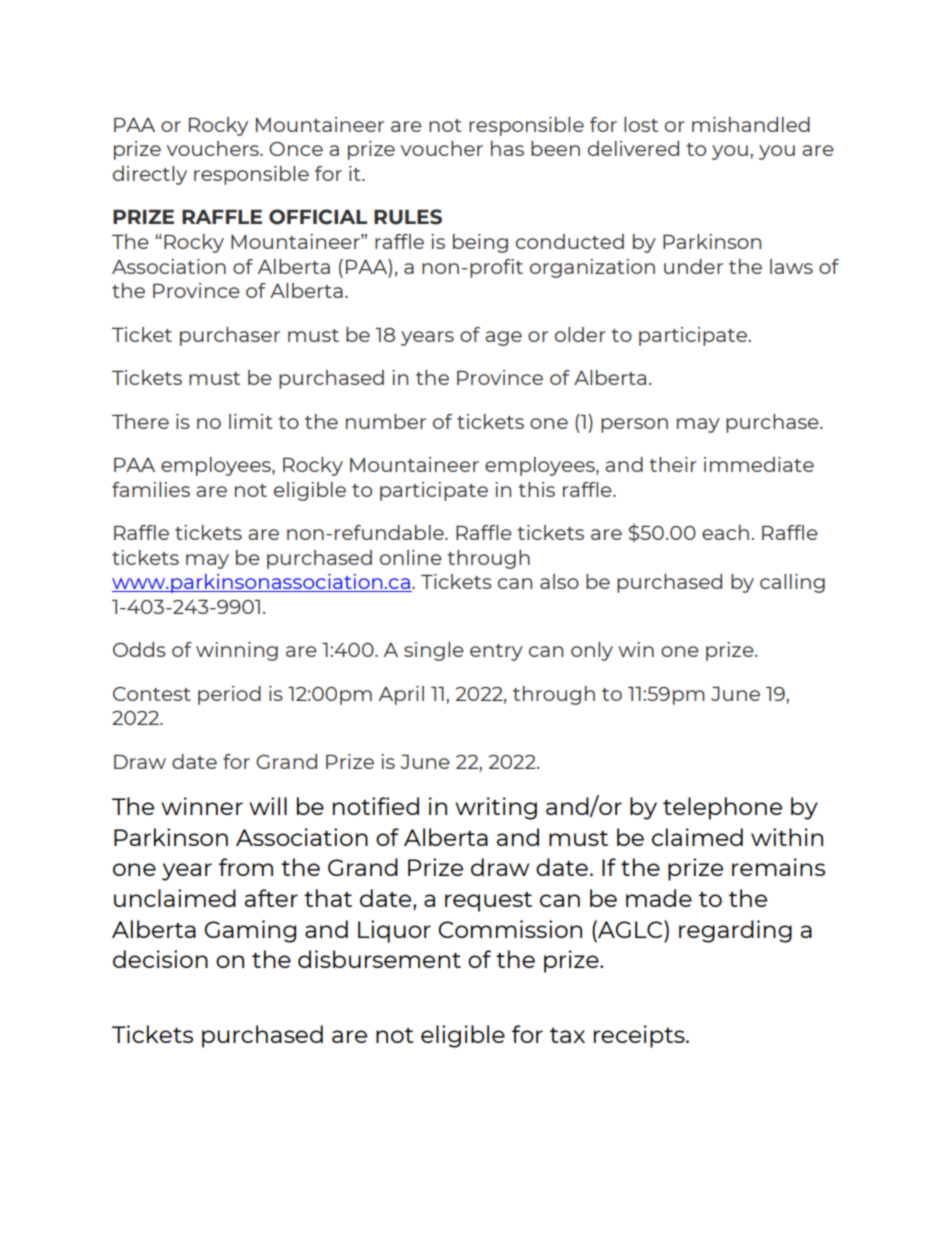 This document has height=1233, width=952. What do you see at coordinates (237, 651) in the document?
I see `winning` at bounding box center [237, 651].
